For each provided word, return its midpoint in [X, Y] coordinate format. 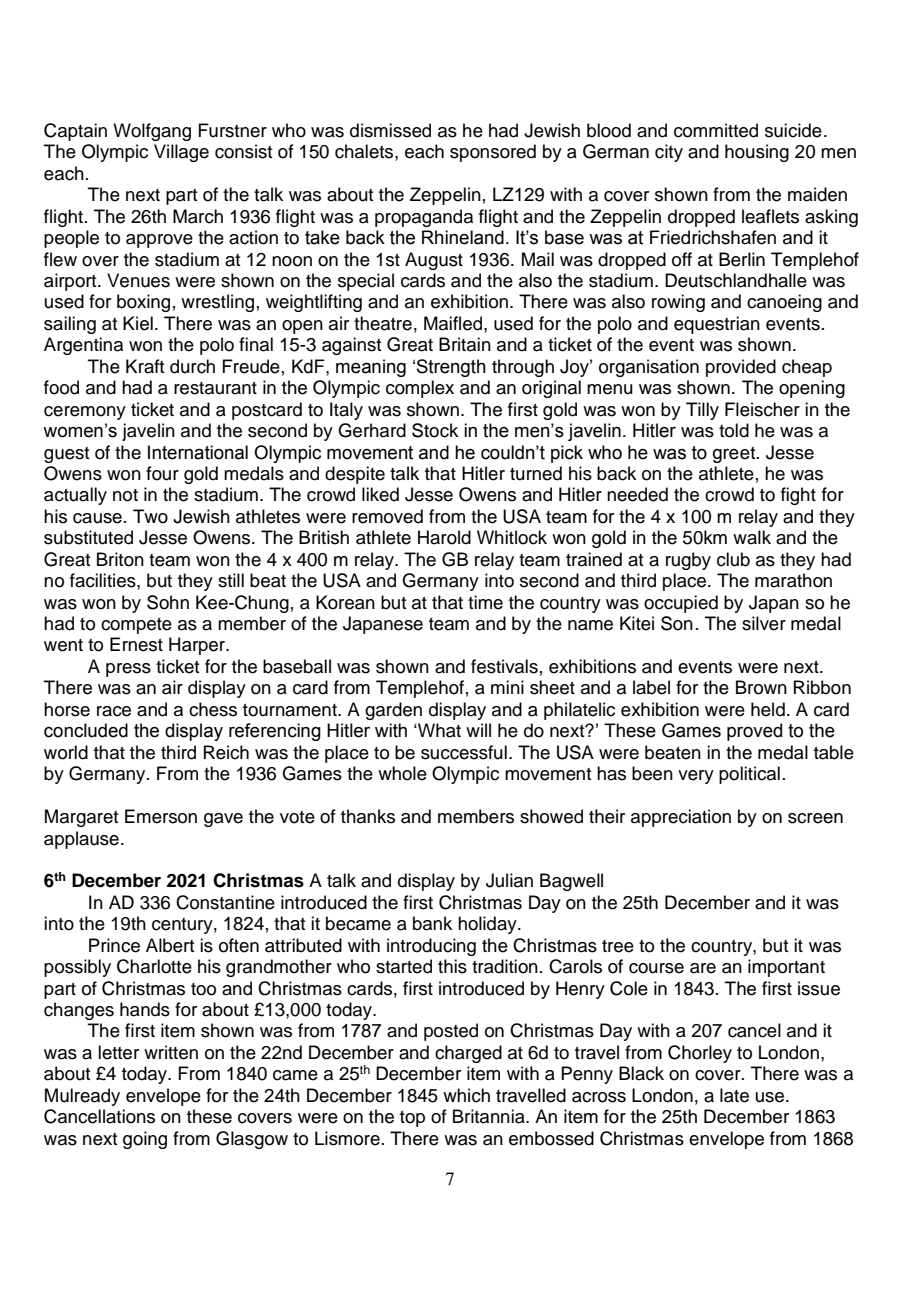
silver [764, 623]
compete [136, 626]
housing [757, 153]
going [145, 1140]
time [485, 602]
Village [181, 153]
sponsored [493, 153]
